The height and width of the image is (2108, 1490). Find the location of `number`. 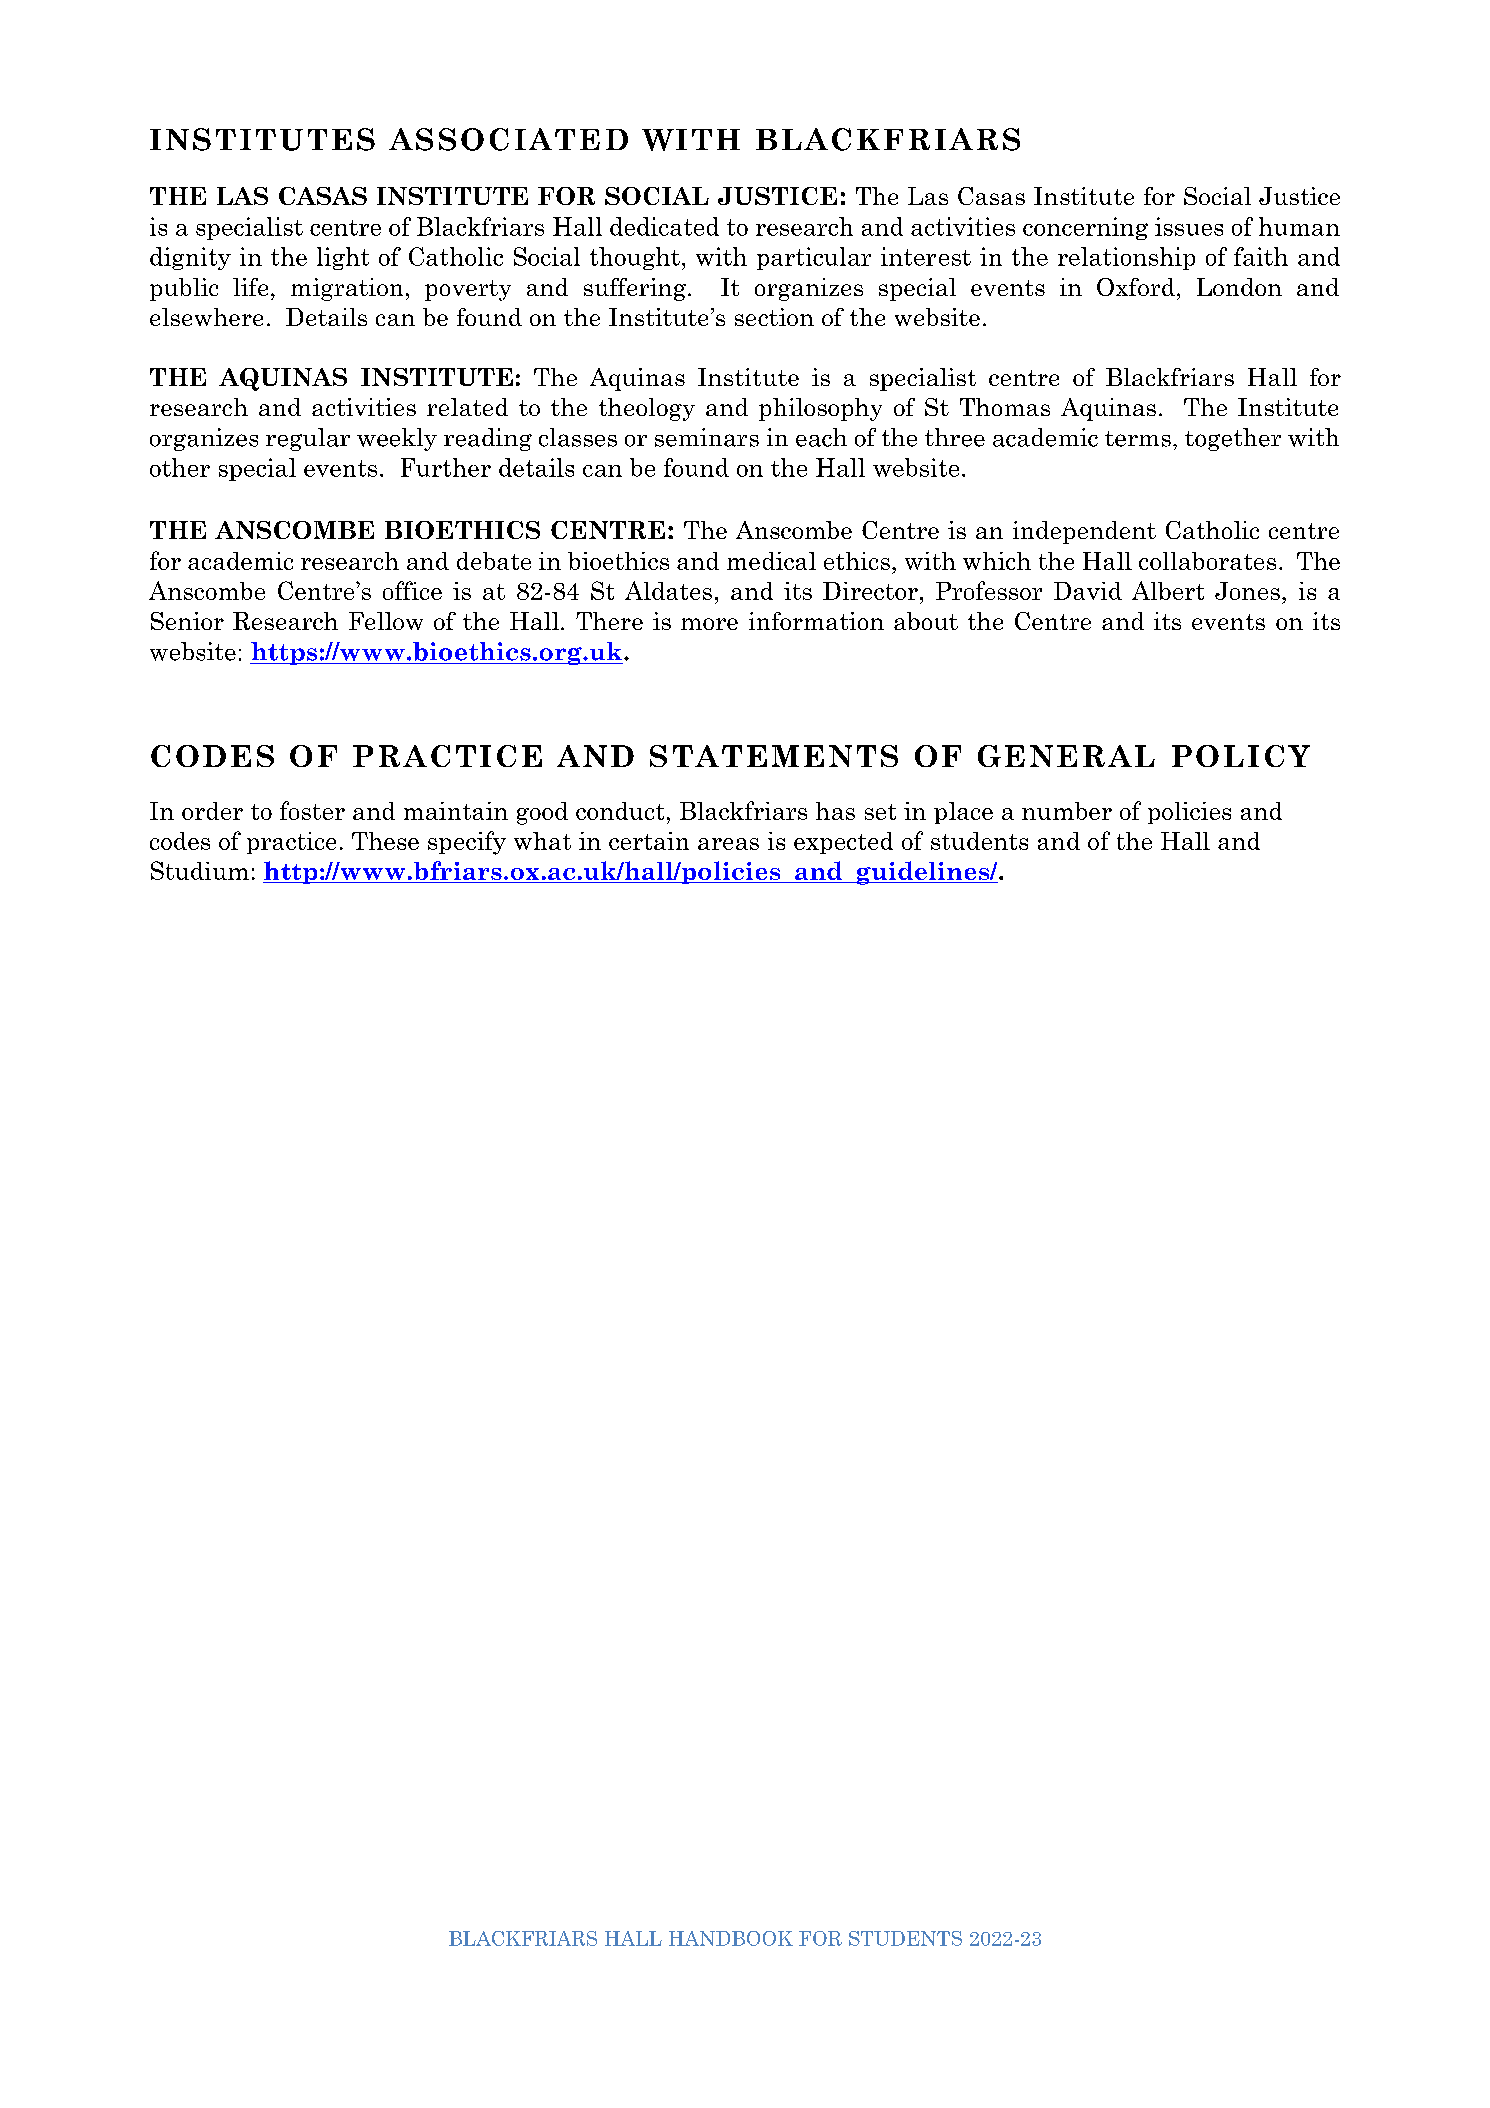

number is located at coordinates (1067, 811).
